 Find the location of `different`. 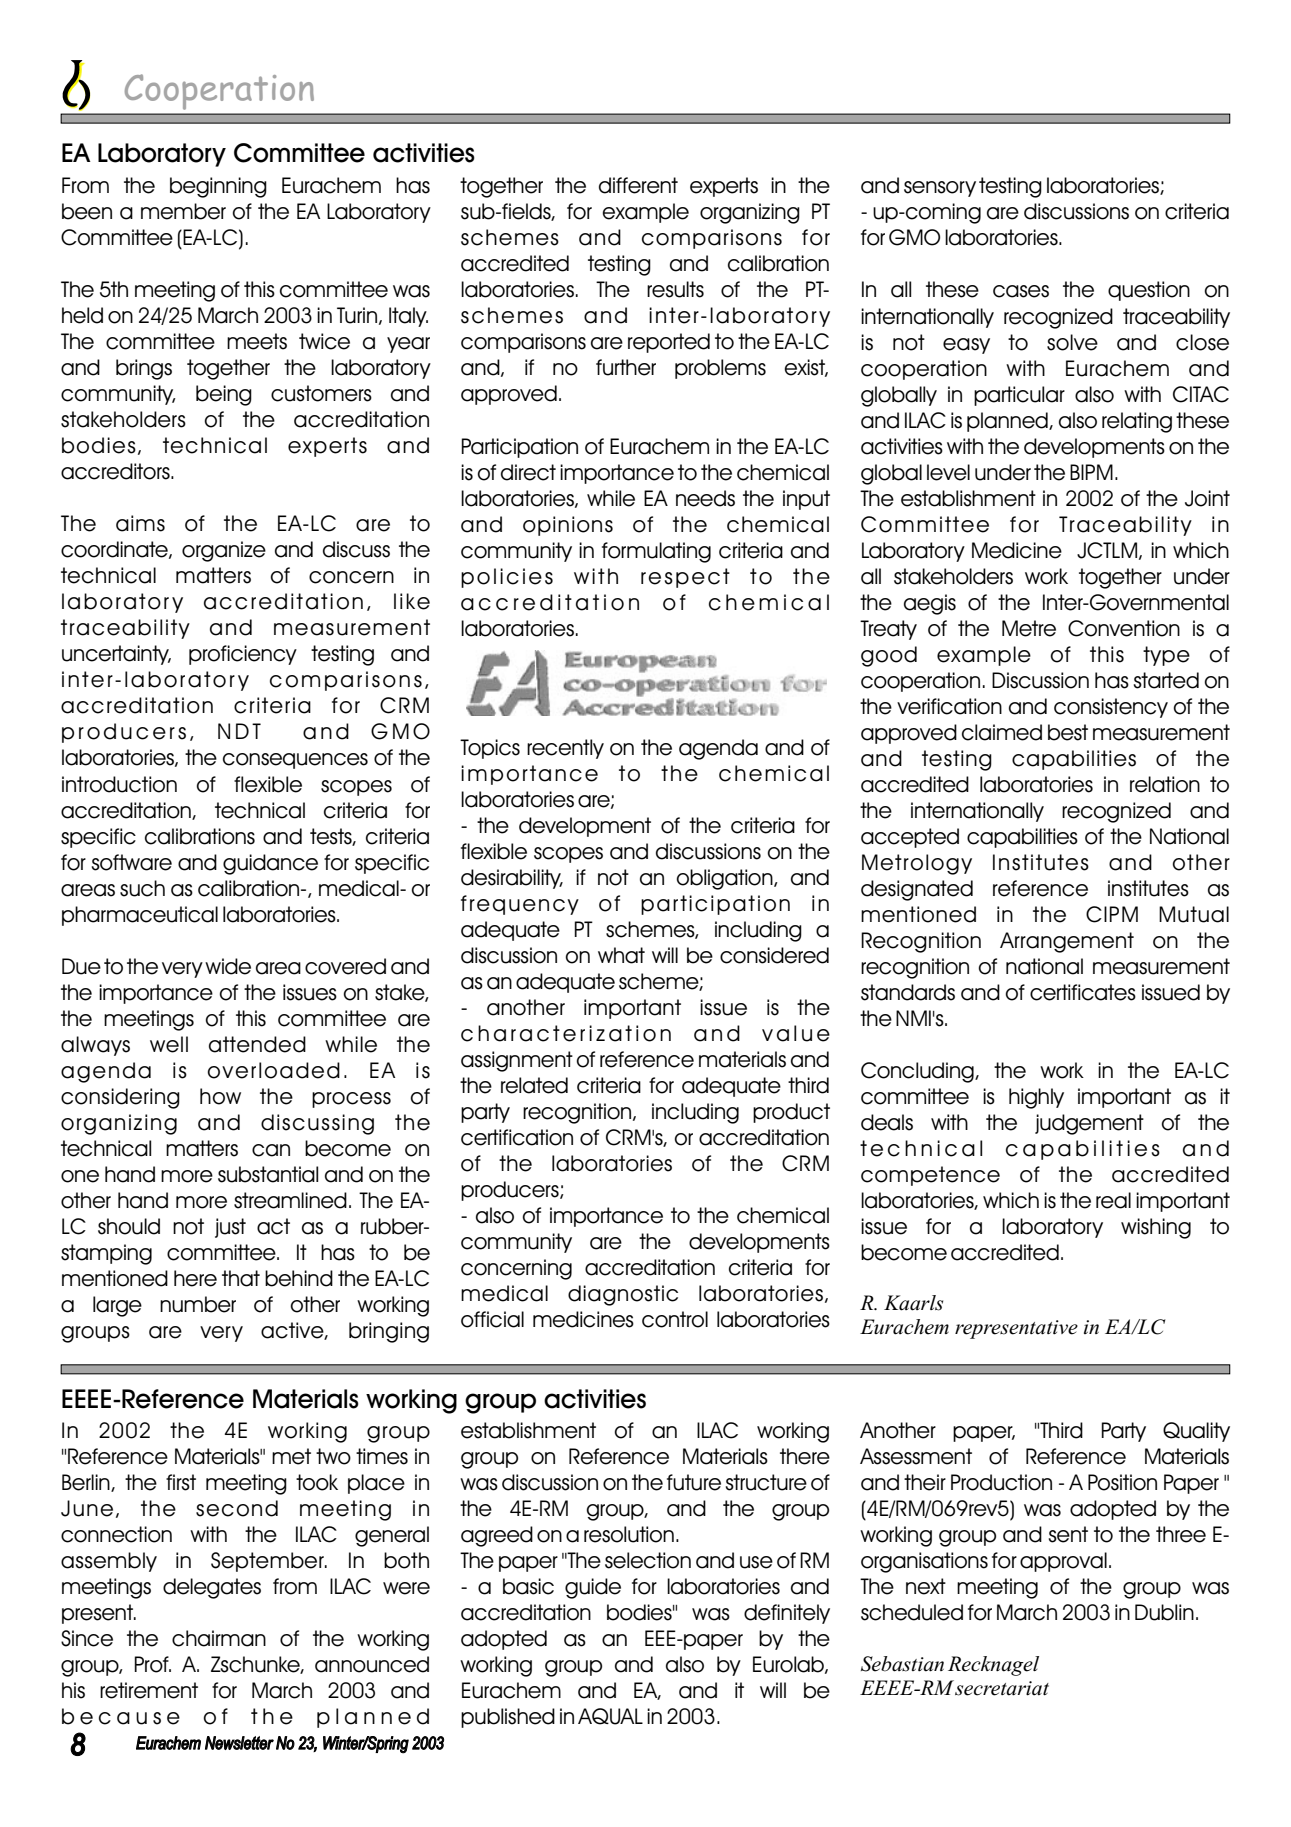

different is located at coordinates (638, 185).
